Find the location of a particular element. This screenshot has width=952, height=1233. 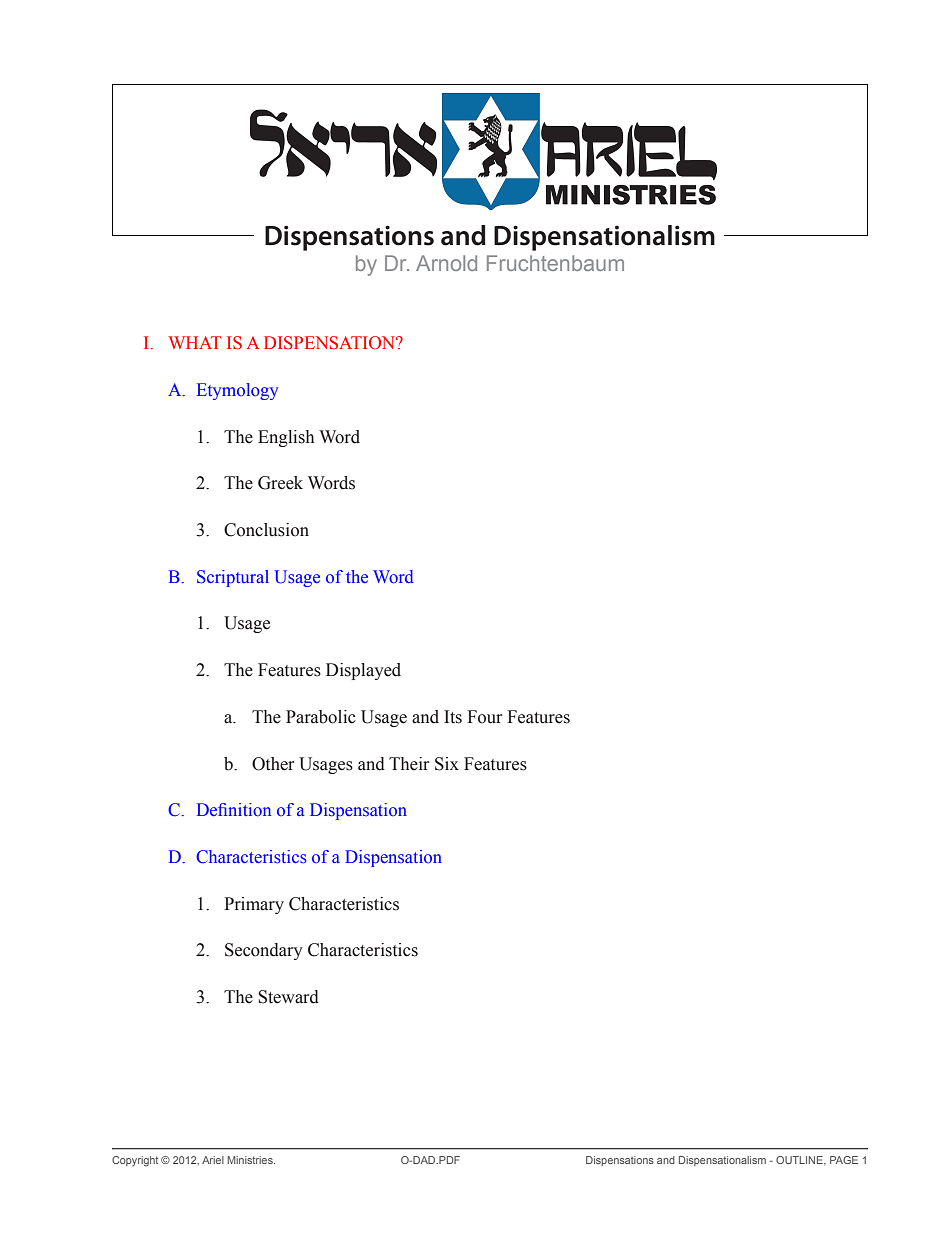

Arnold is located at coordinates (446, 263).
